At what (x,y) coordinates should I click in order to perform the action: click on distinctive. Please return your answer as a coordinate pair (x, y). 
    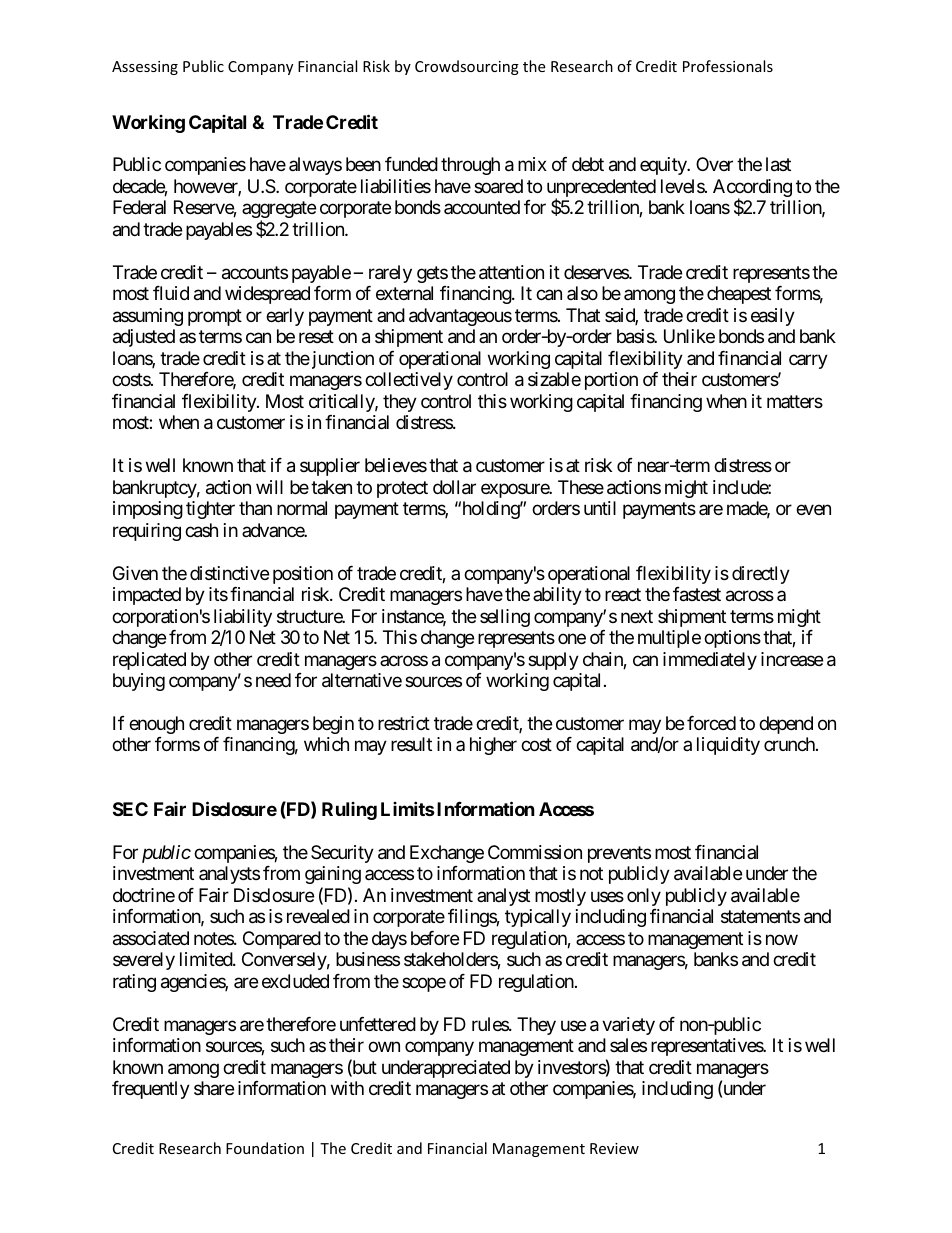
    Looking at the image, I should click on (229, 573).
